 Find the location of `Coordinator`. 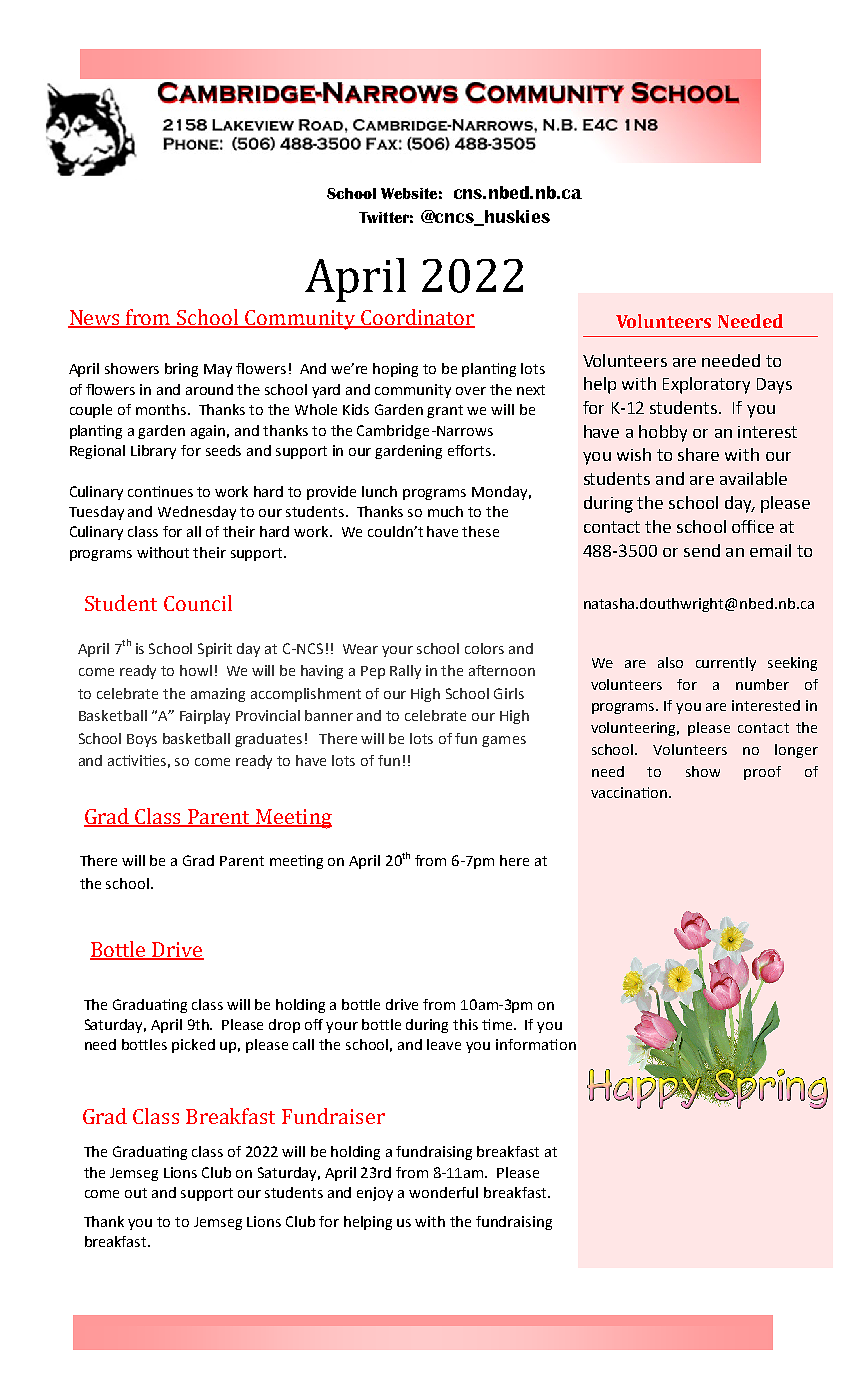

Coordinator is located at coordinates (417, 318).
